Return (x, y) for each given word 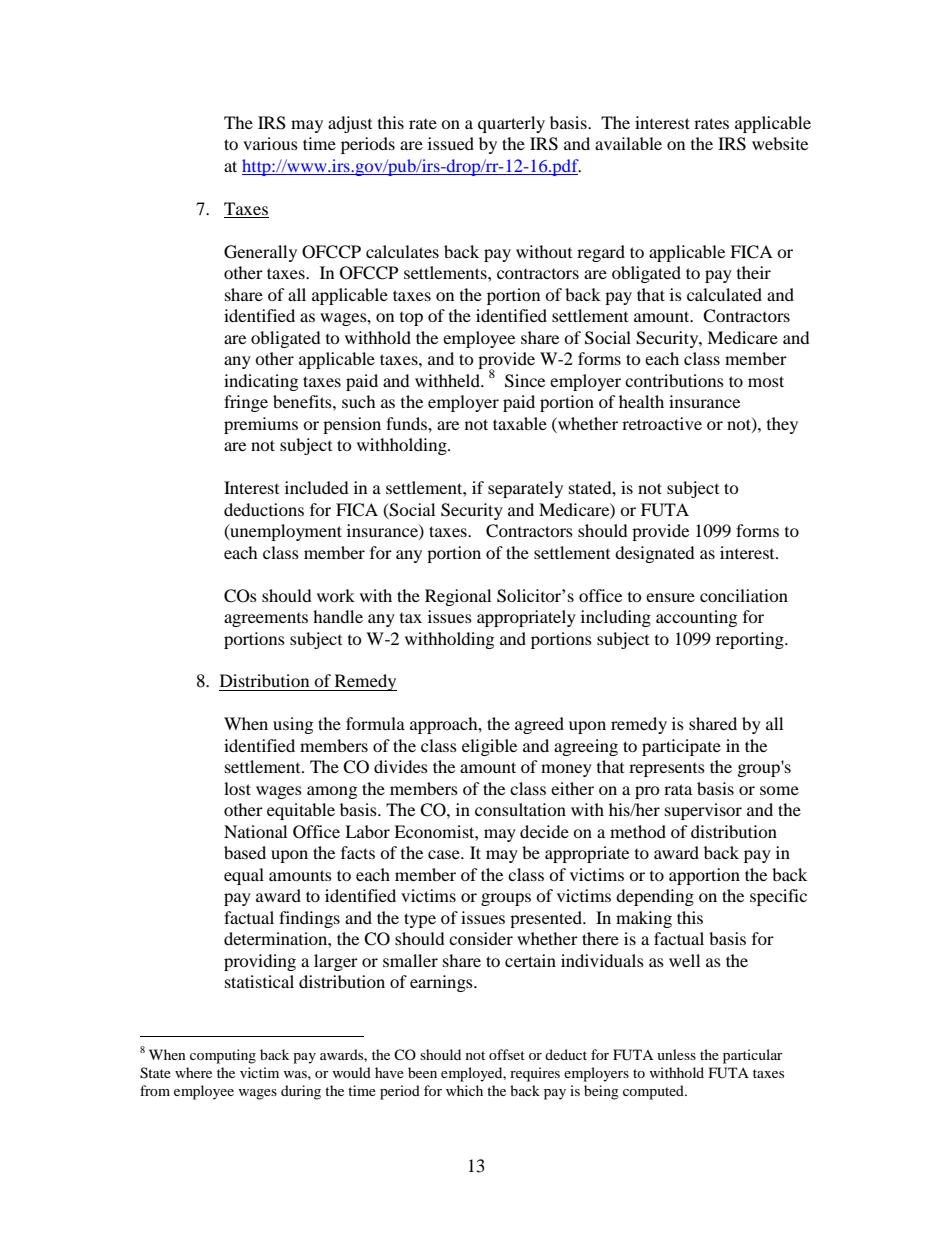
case (445, 854)
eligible (489, 747)
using (293, 725)
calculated (724, 294)
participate (681, 747)
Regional (458, 597)
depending (655, 897)
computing (223, 1056)
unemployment (285, 532)
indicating (261, 382)
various (270, 143)
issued (451, 143)
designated (655, 554)
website (780, 143)
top (411, 319)
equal (244, 876)
